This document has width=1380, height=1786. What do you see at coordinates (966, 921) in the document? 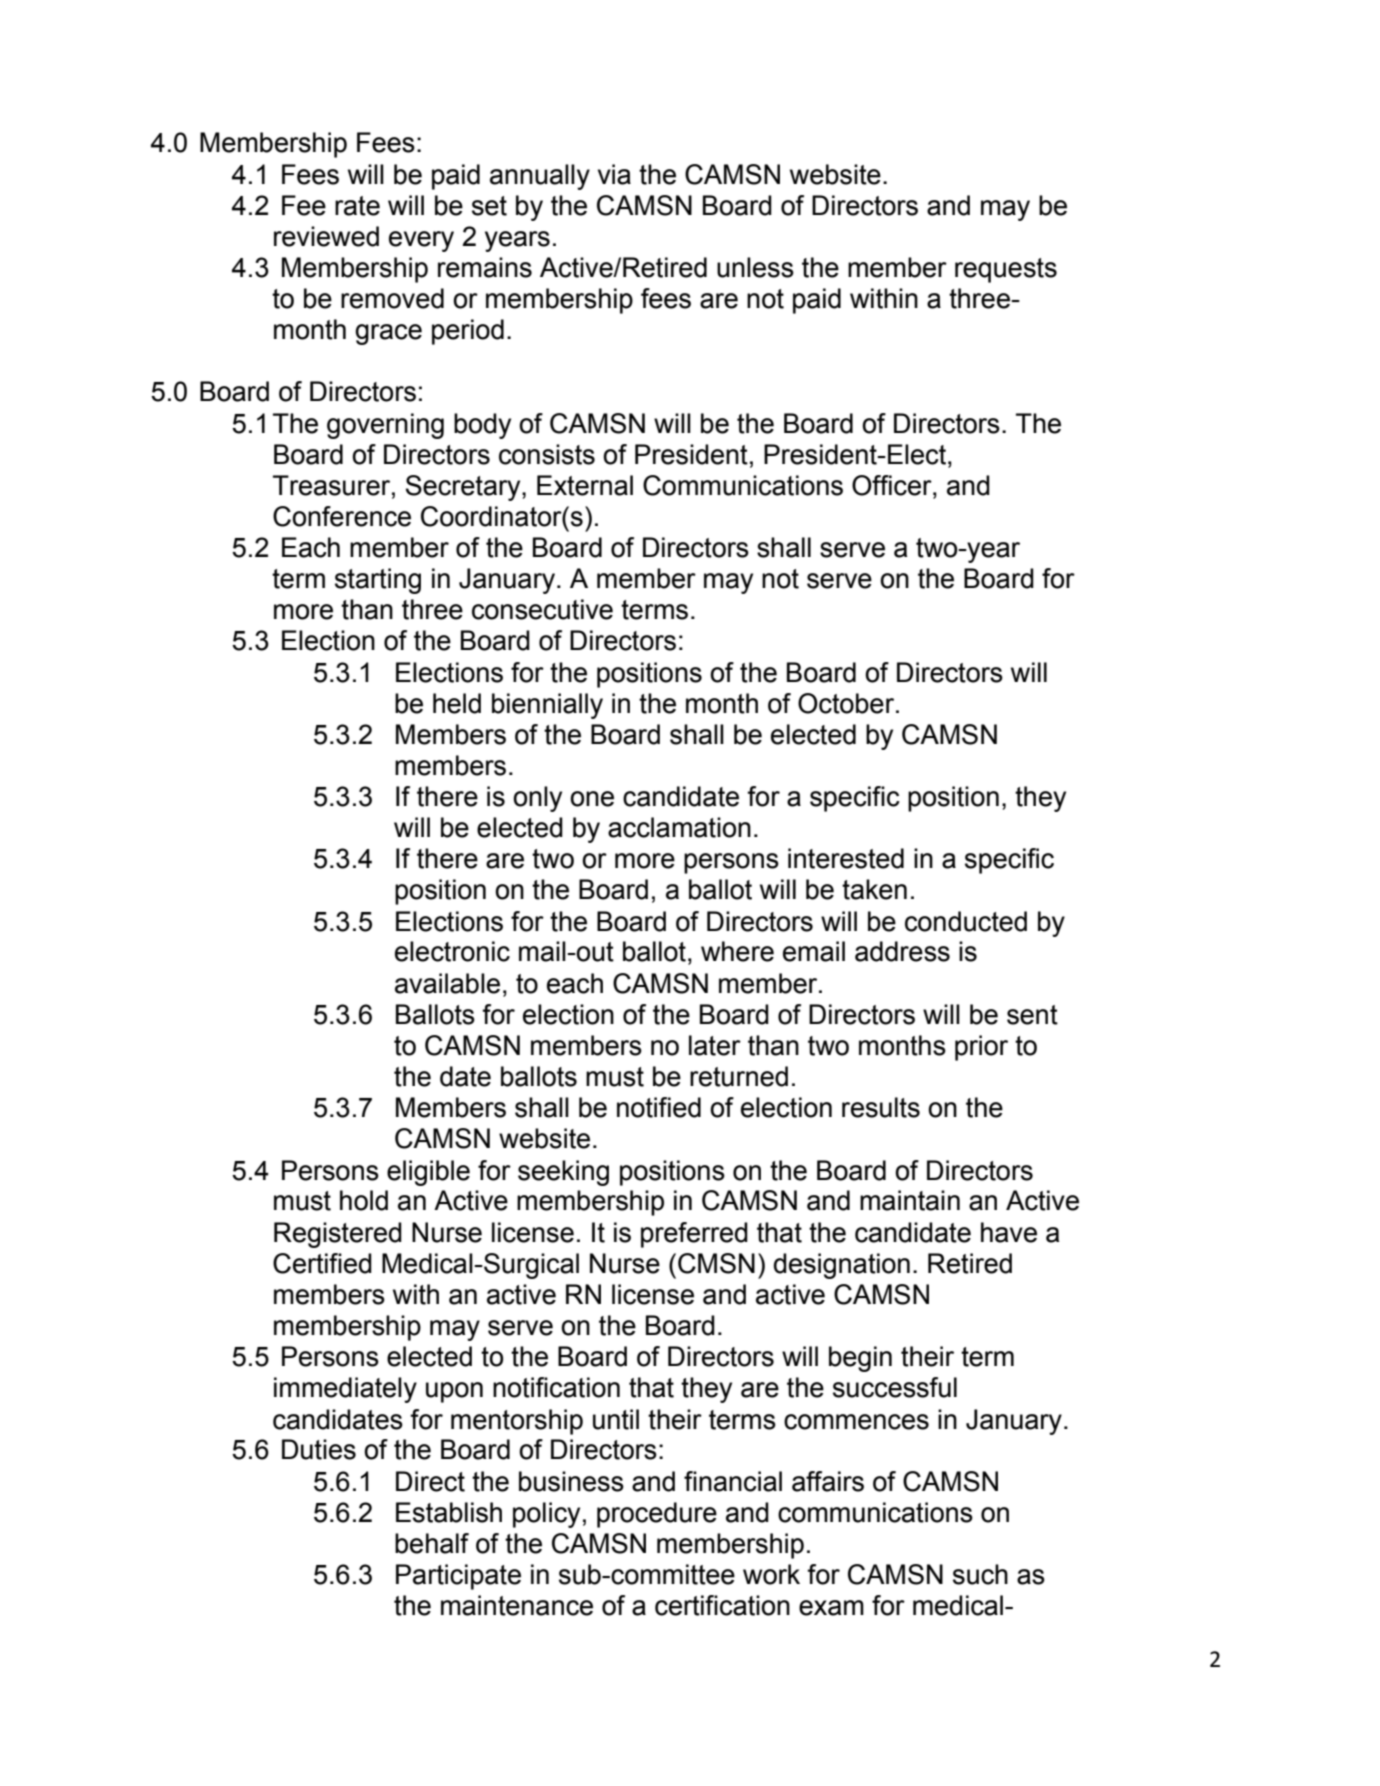
I see `conducted` at bounding box center [966, 921].
